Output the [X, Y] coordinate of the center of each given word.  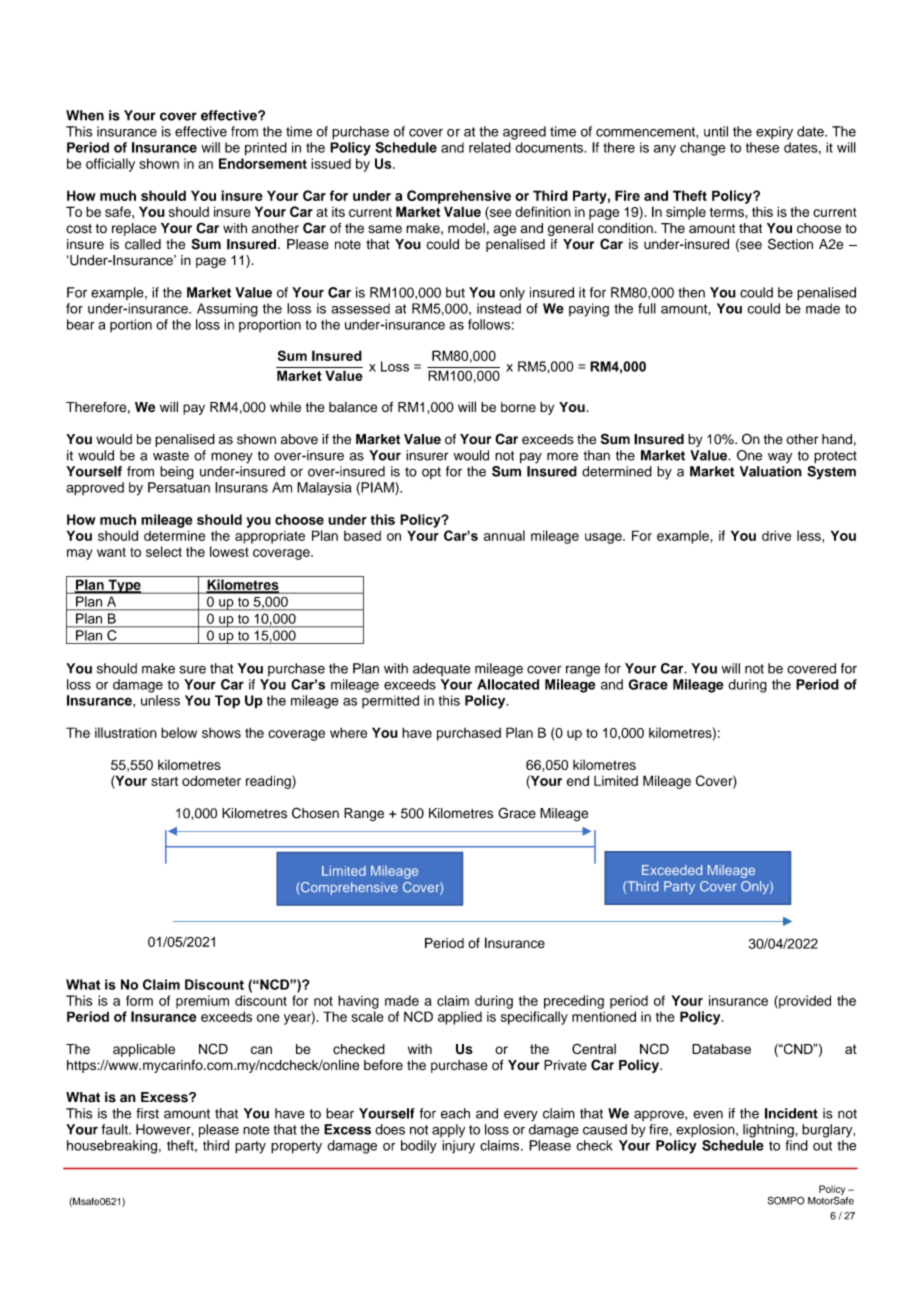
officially [110, 165]
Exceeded [672, 870]
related [490, 147]
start [164, 781]
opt [431, 473]
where [348, 732]
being [177, 473]
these [762, 147]
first [147, 1113]
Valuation [771, 471]
